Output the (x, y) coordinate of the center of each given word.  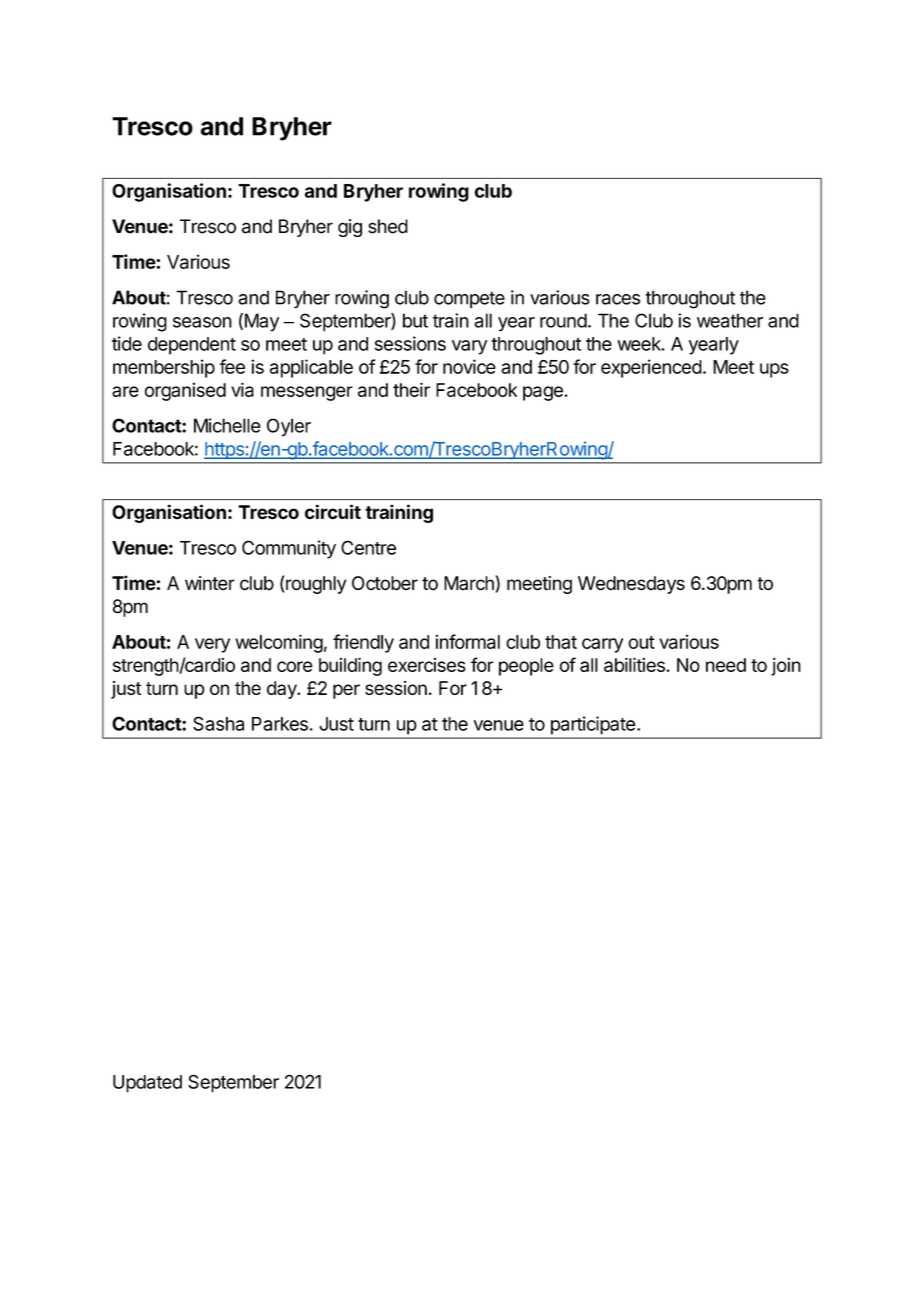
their (411, 389)
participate (593, 725)
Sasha (218, 723)
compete (469, 299)
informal (468, 641)
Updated (147, 1084)
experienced (651, 368)
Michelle (227, 425)
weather (730, 320)
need (726, 665)
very (212, 645)
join (786, 666)
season (202, 322)
